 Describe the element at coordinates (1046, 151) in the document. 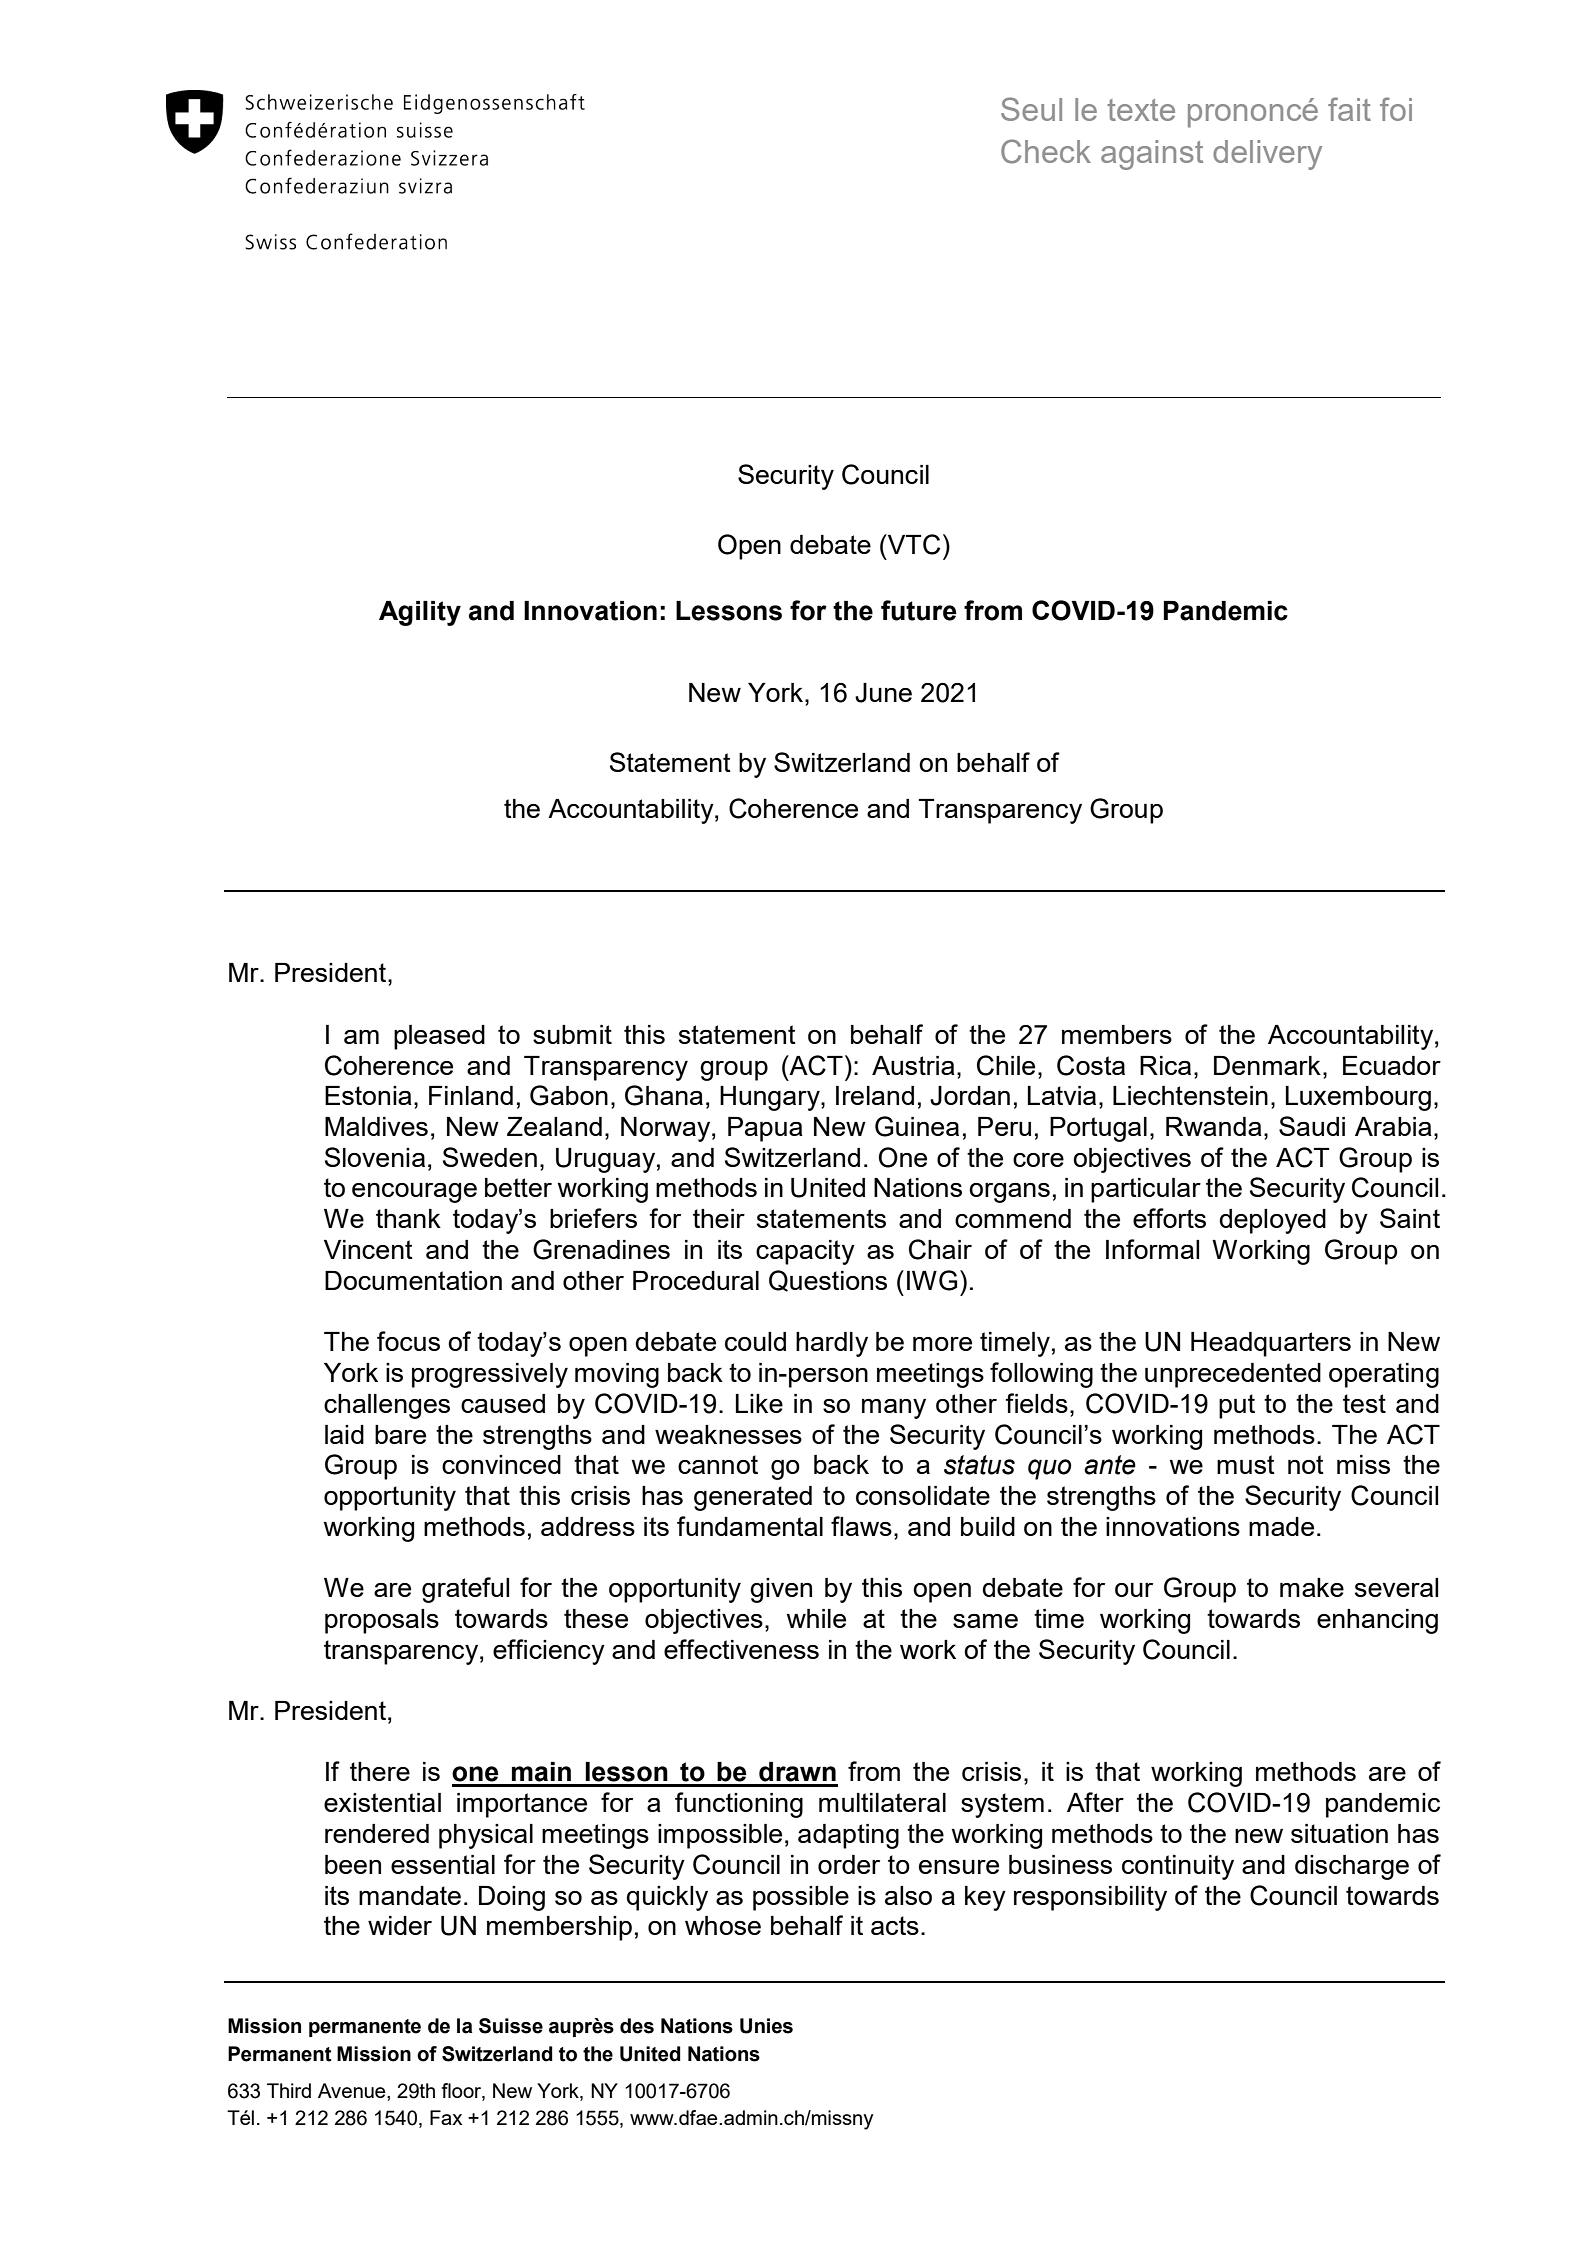

I see `Check` at that location.
